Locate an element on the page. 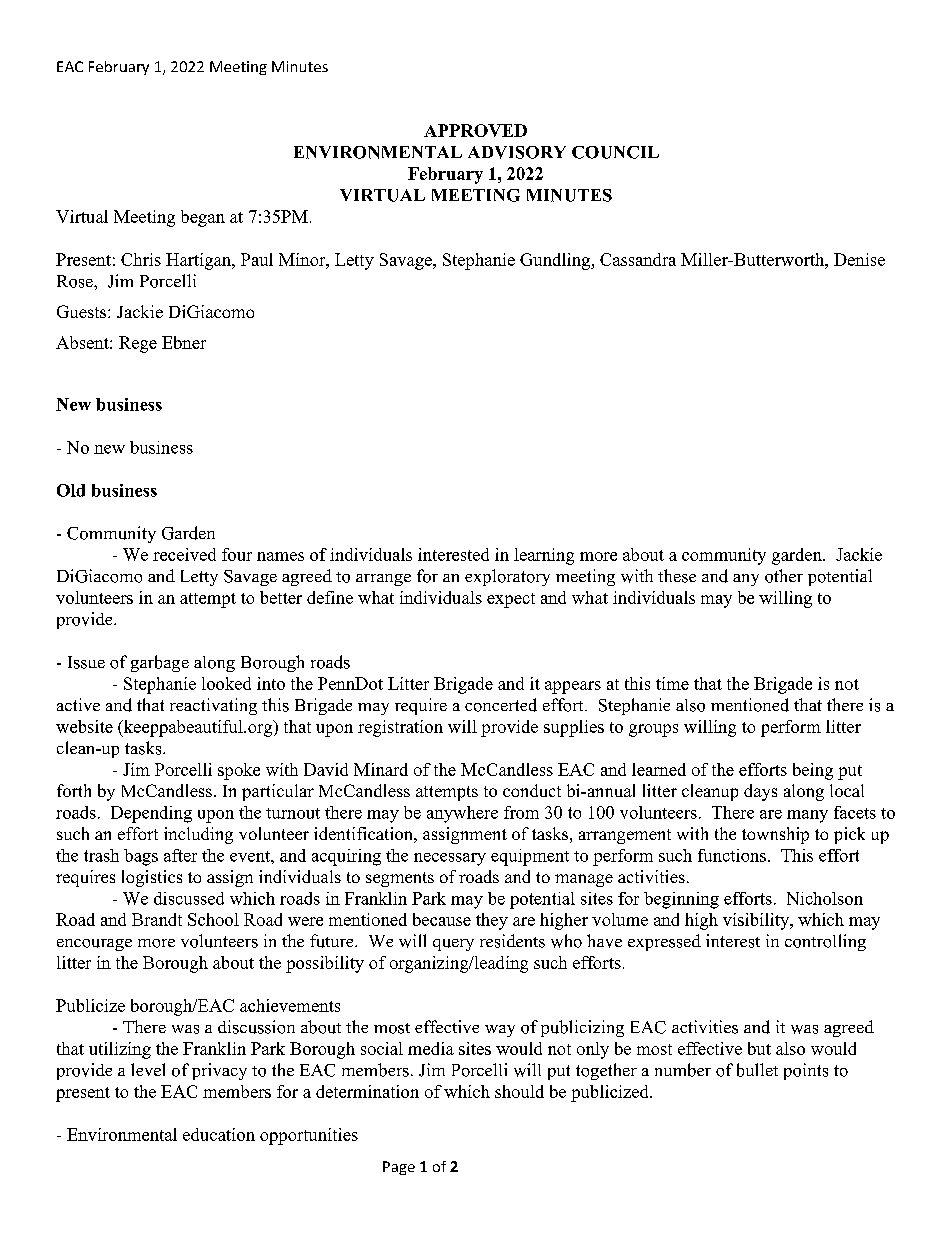  time is located at coordinates (672, 683).
